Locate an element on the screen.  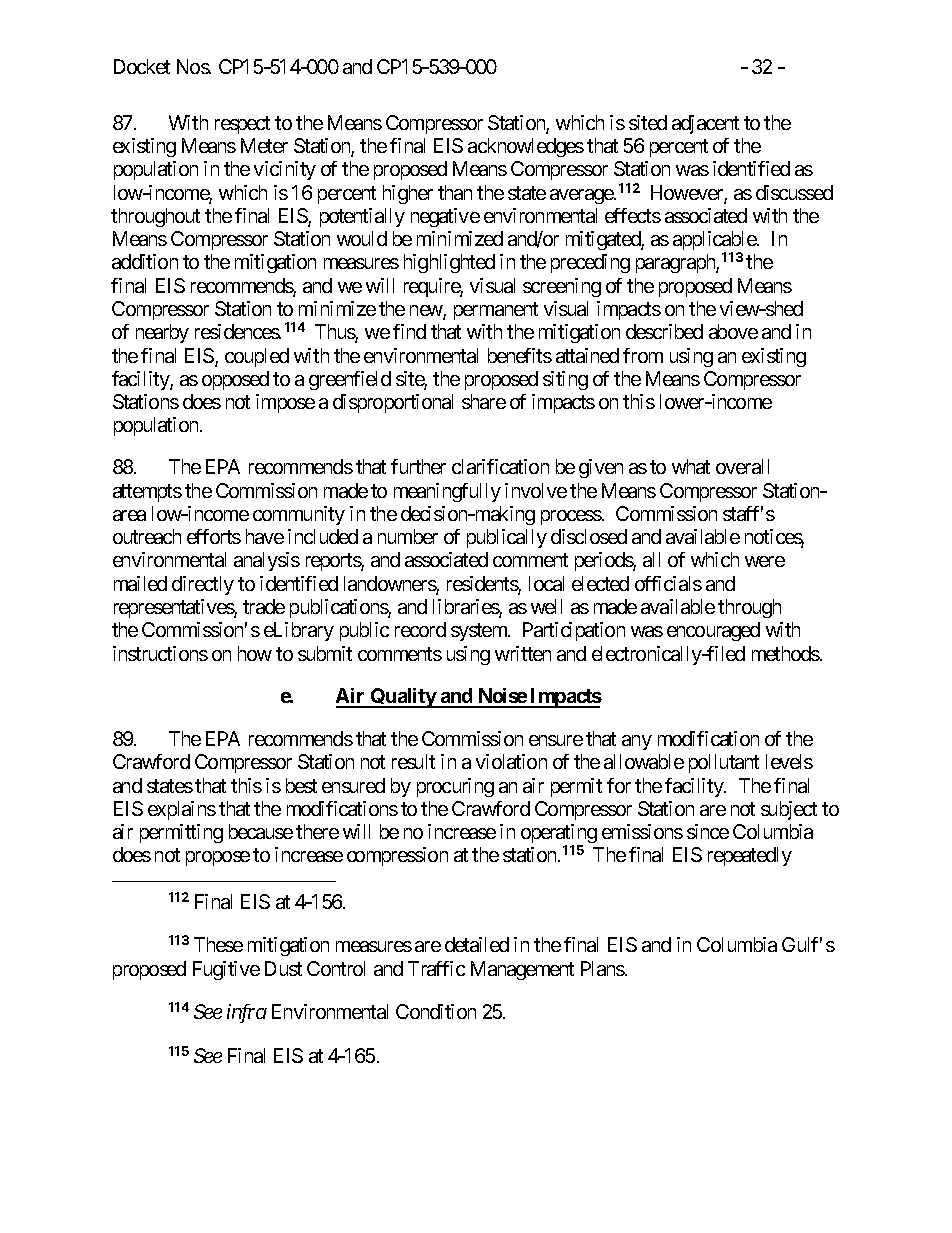
instructions is located at coordinates (160, 653).
